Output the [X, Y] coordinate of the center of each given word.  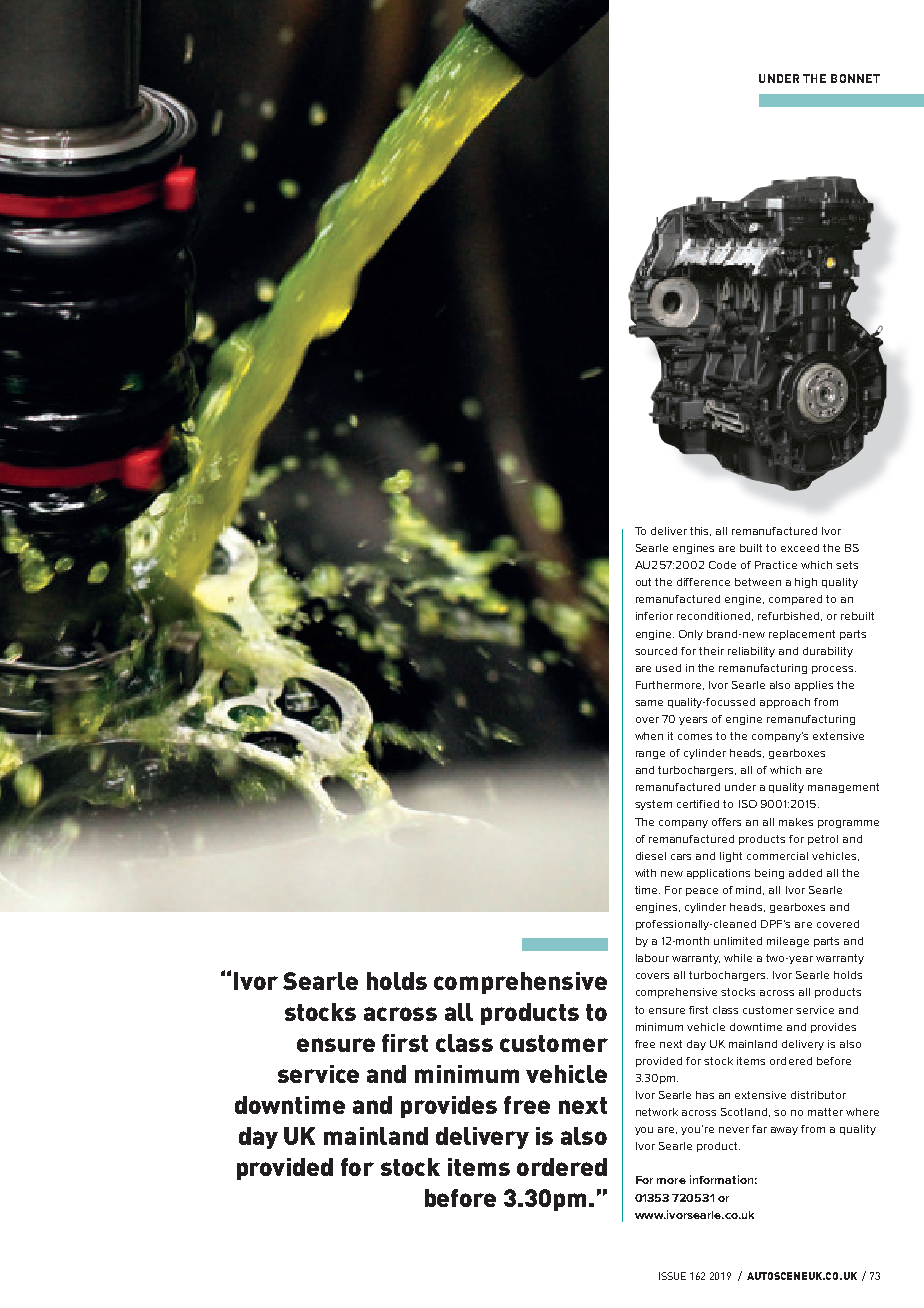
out [643, 582]
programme [848, 824]
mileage [788, 942]
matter [825, 1112]
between [758, 582]
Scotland [745, 1112]
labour [652, 958]
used [668, 668]
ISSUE [672, 1276]
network [657, 1112]
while [738, 958]
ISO [748, 804]
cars [681, 857]
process [834, 670]
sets [847, 565]
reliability [751, 652]
